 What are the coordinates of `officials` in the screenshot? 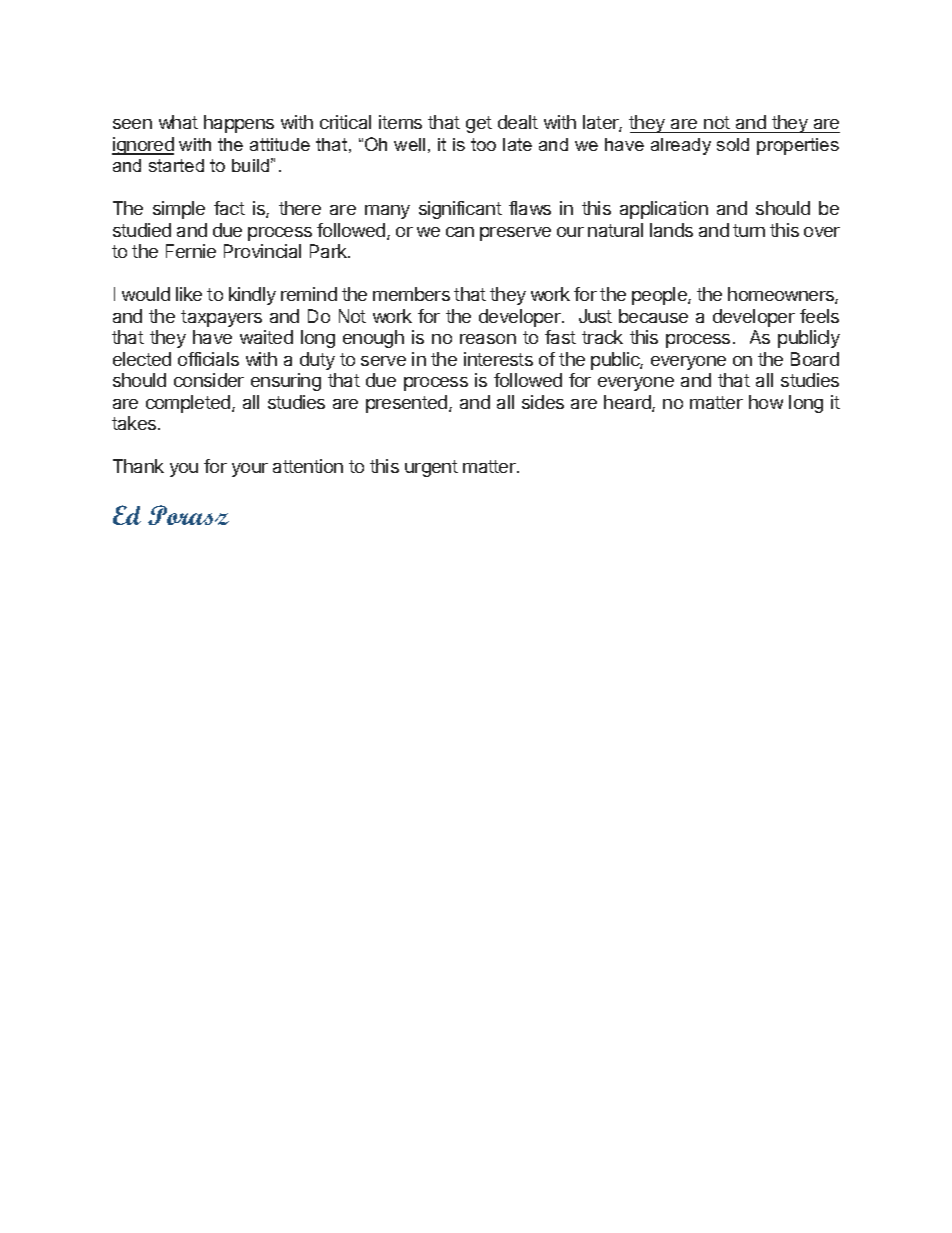 It's located at (208, 359).
